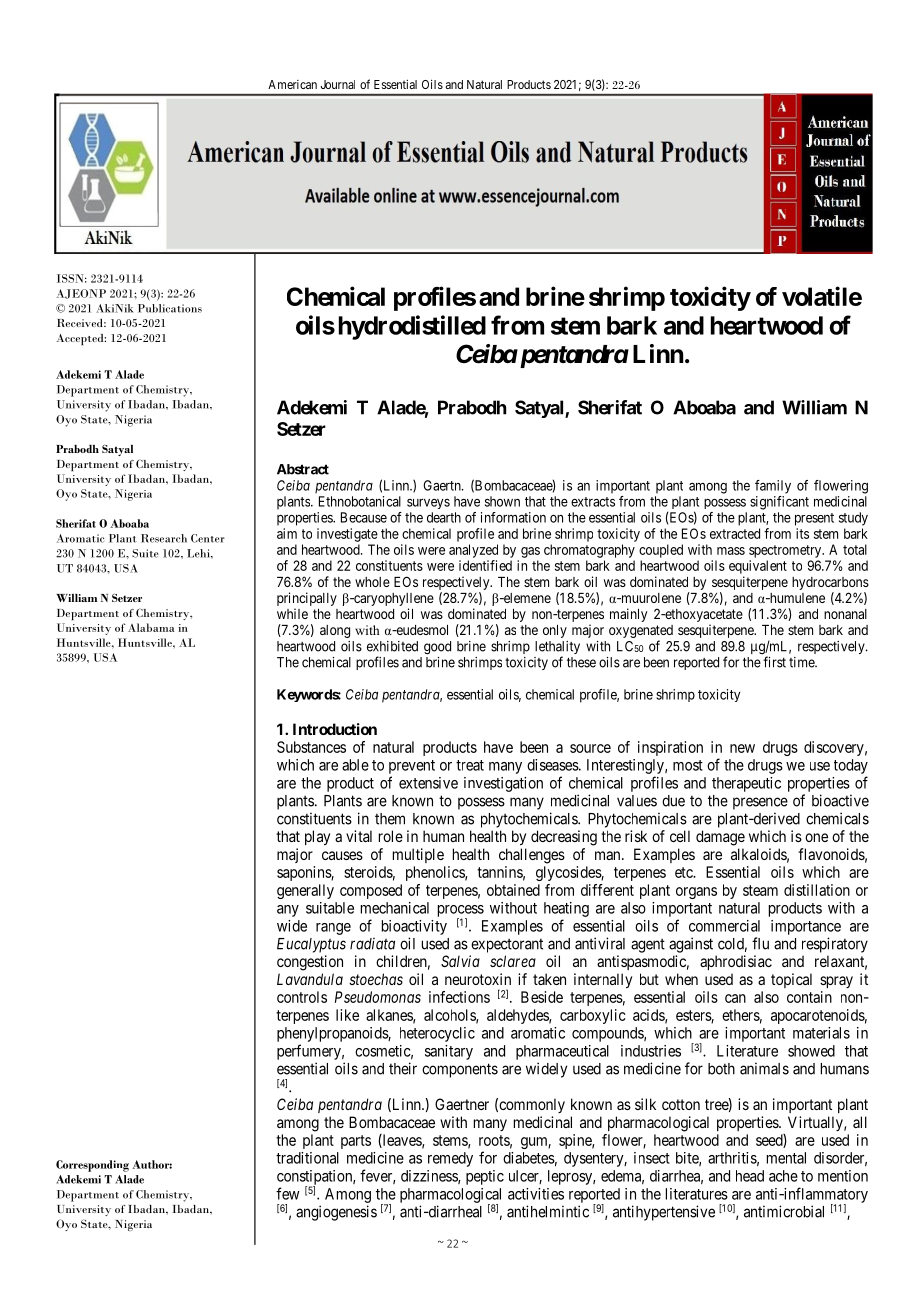 Image resolution: width=924 pixels, height=1308 pixels. What do you see at coordinates (779, 503) in the document?
I see `significant` at bounding box center [779, 503].
